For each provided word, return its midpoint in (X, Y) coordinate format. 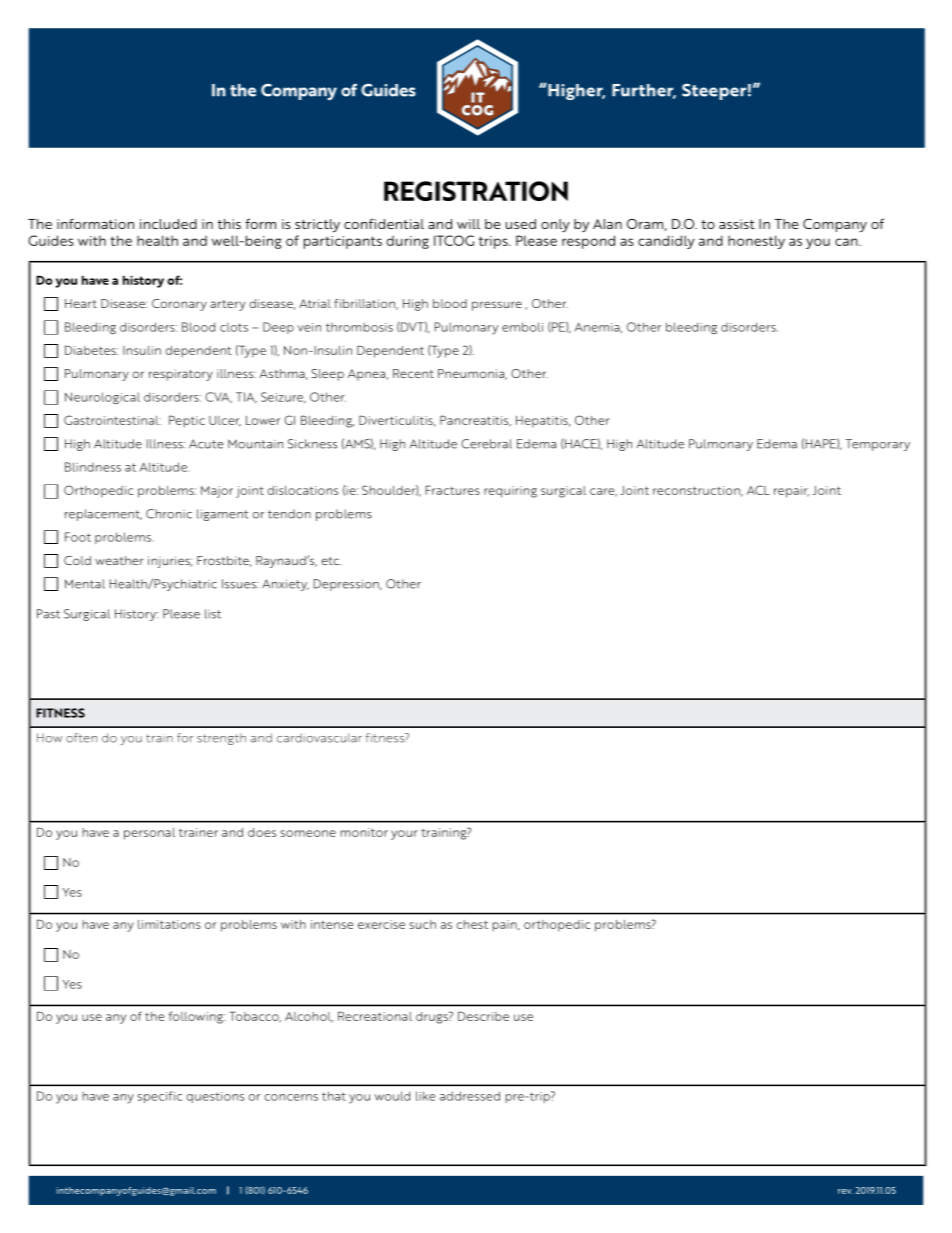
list (213, 614)
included (168, 224)
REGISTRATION (476, 191)
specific (159, 1097)
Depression (347, 585)
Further (644, 91)
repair (791, 492)
